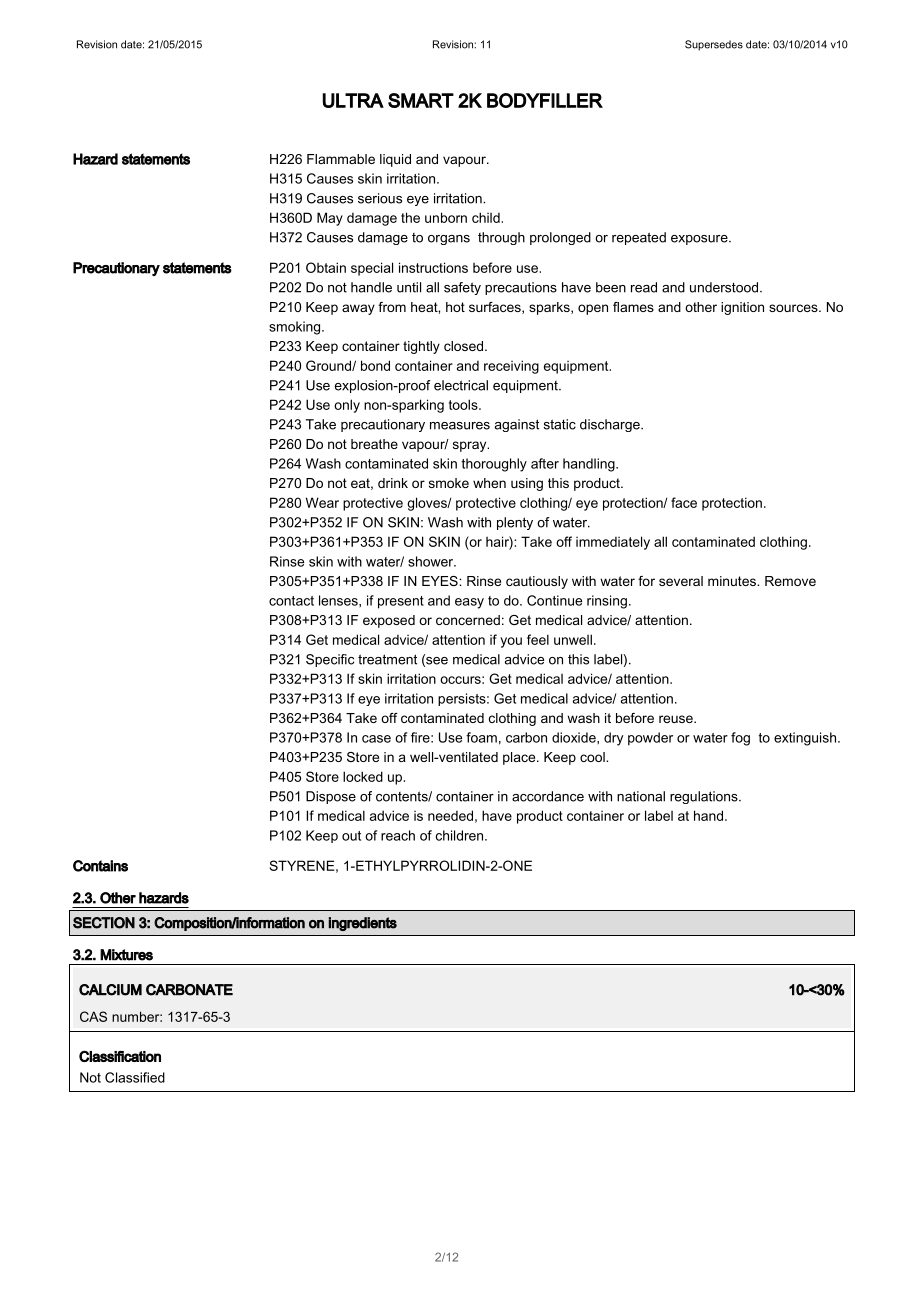  I want to click on minutes, so click(733, 581).
